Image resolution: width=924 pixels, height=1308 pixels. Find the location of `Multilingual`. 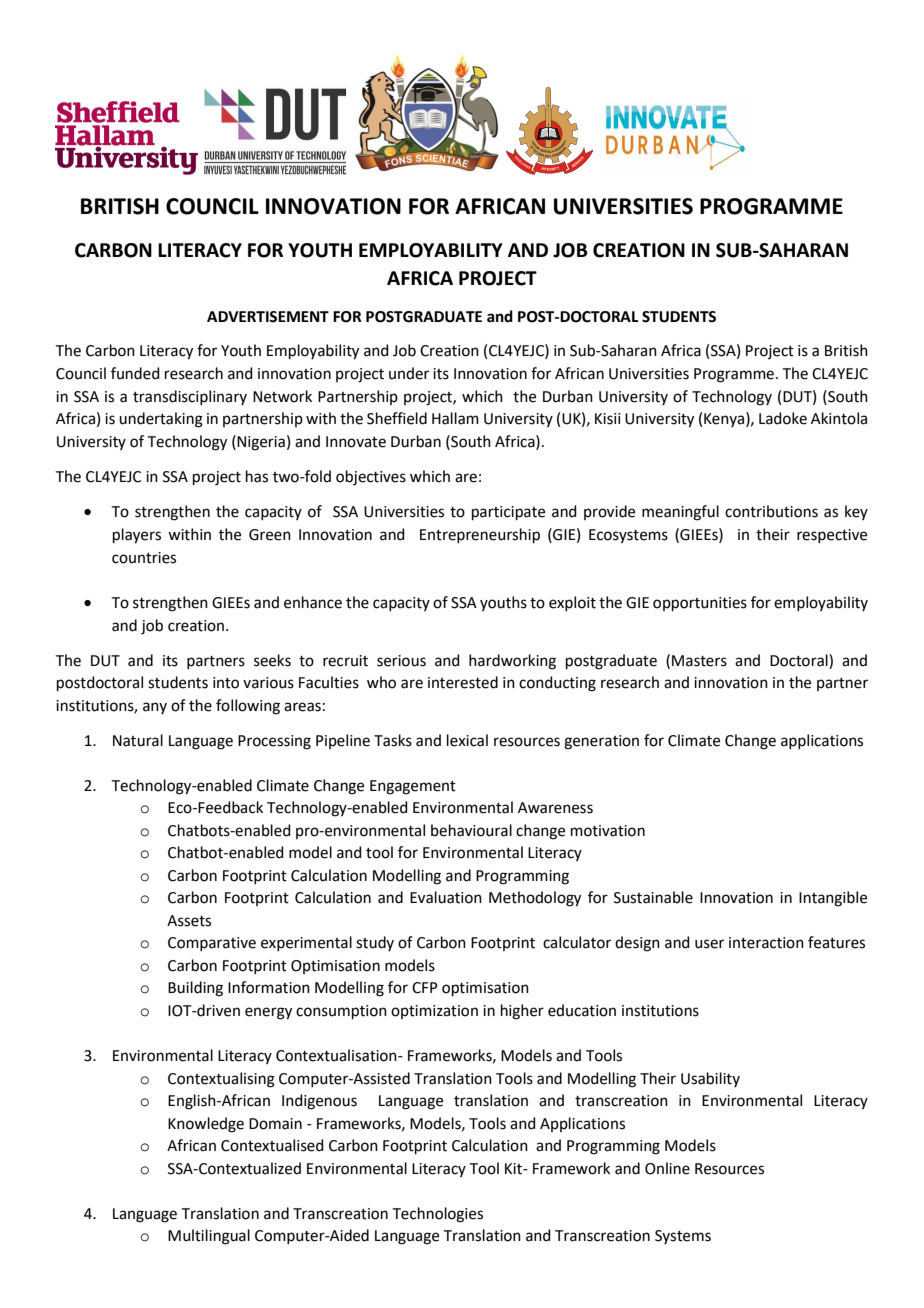

Multilingual is located at coordinates (209, 1237).
